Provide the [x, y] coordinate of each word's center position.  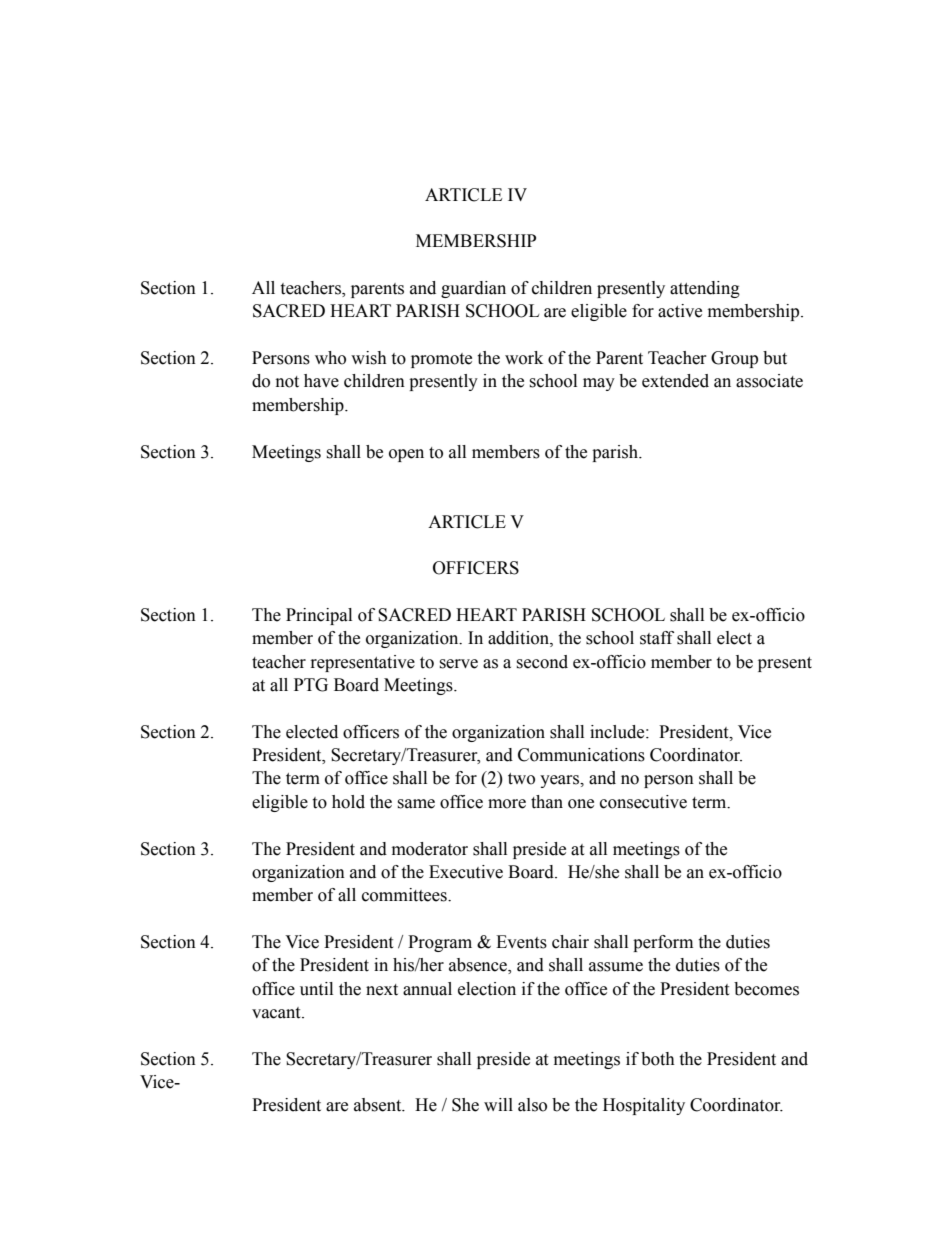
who [330, 358]
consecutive [643, 802]
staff [657, 638]
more [507, 804]
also [532, 1105]
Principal [319, 616]
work [524, 358]
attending [705, 289]
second [542, 662]
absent [379, 1105]
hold [348, 802]
